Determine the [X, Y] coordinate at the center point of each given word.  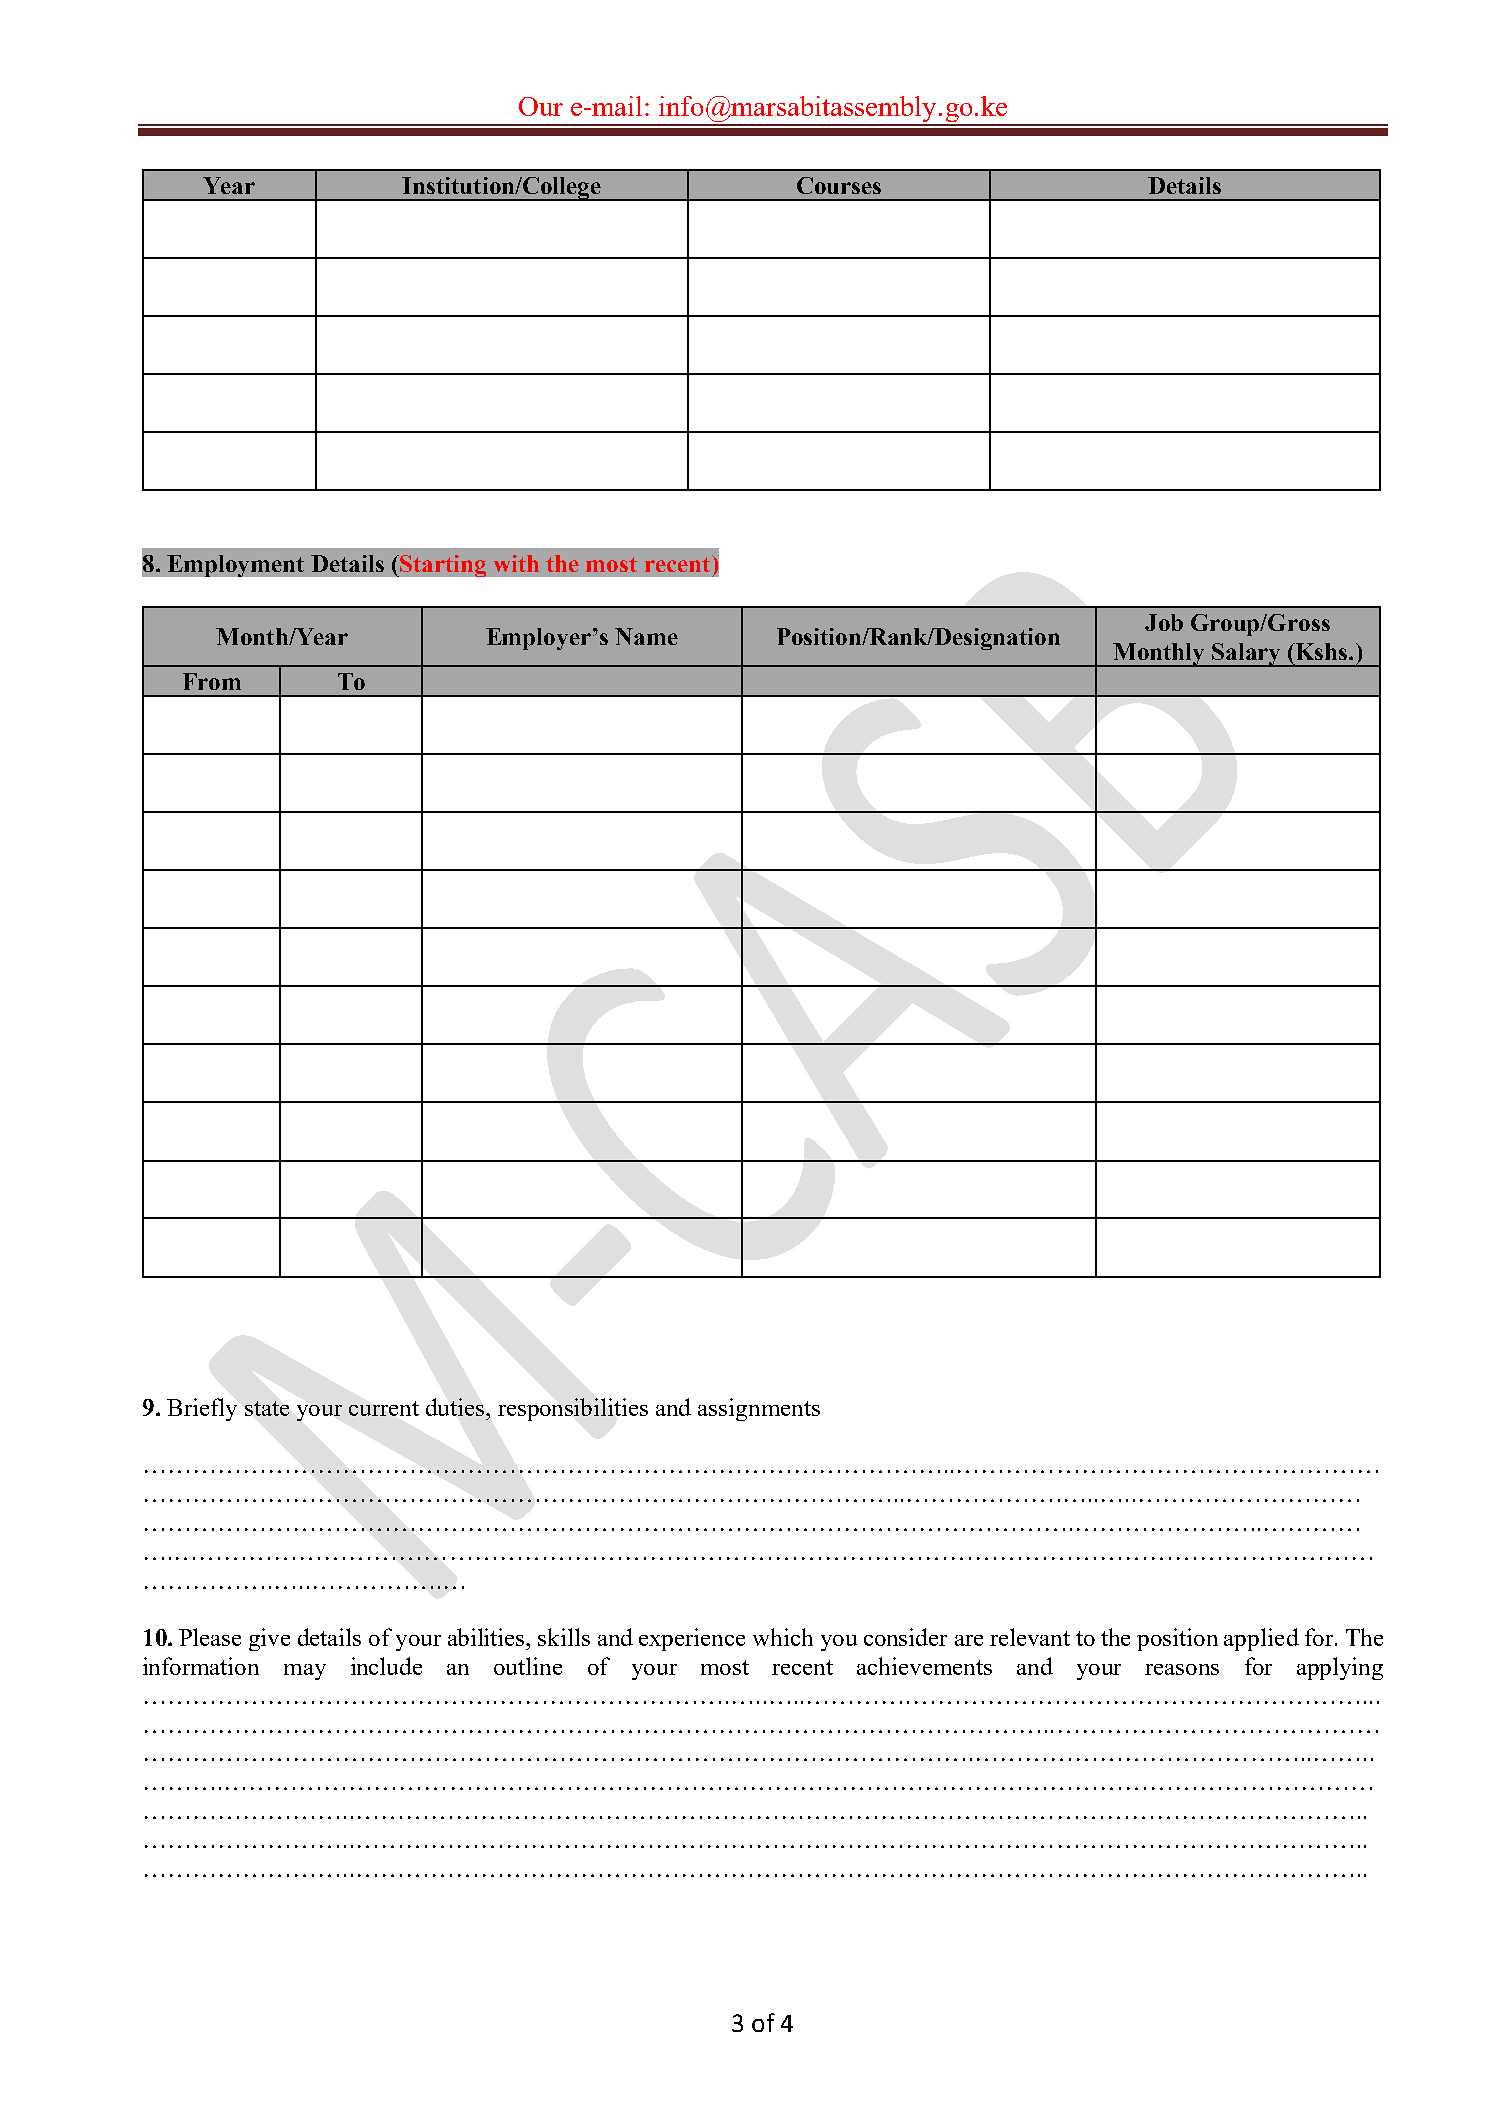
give [269, 1639]
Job [1164, 622]
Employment [235, 566]
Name [646, 636]
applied [1261, 1639]
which [783, 1637]
